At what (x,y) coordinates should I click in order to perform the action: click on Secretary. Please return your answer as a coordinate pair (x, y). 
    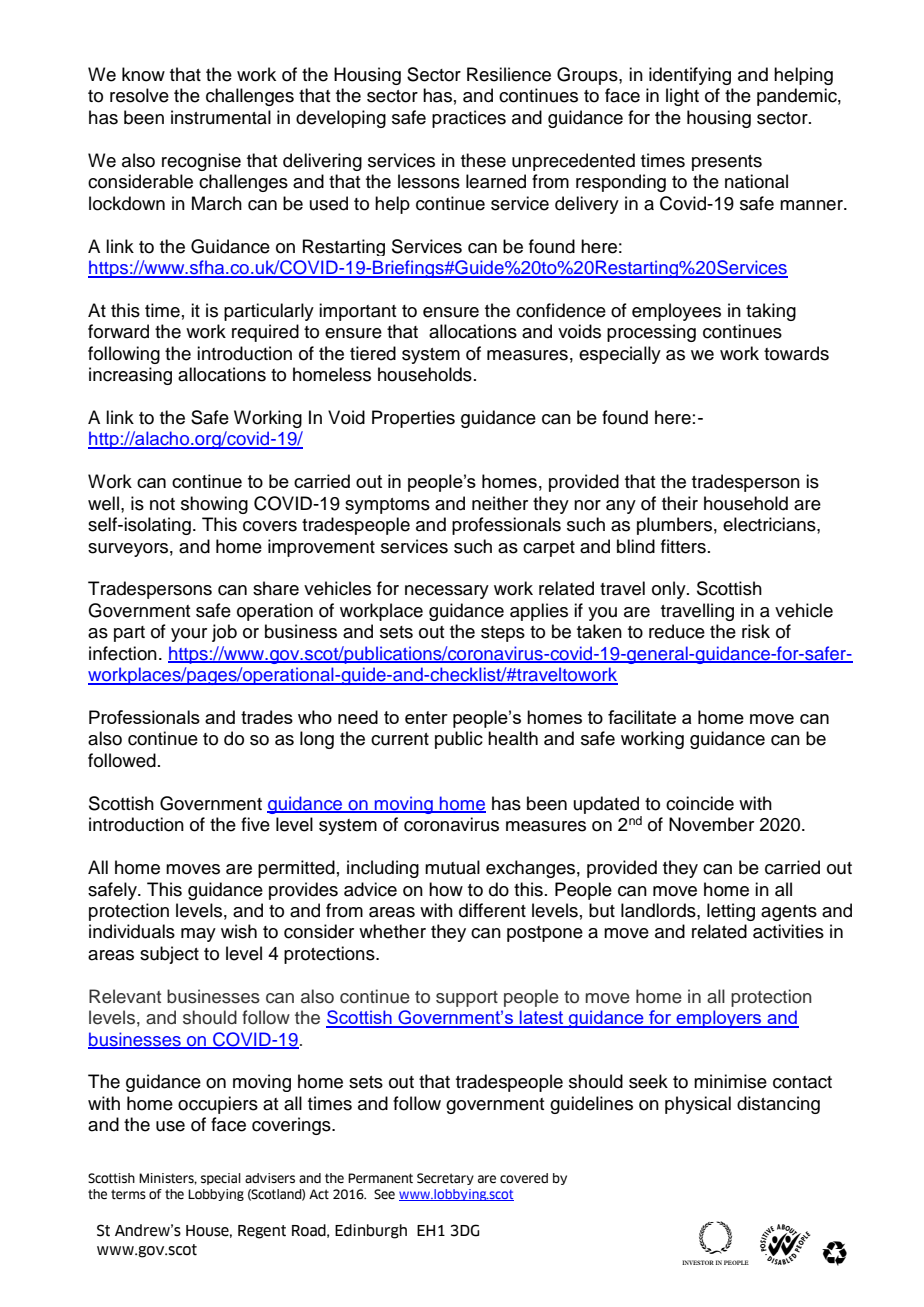
    Looking at the image, I should click on (445, 1179).
